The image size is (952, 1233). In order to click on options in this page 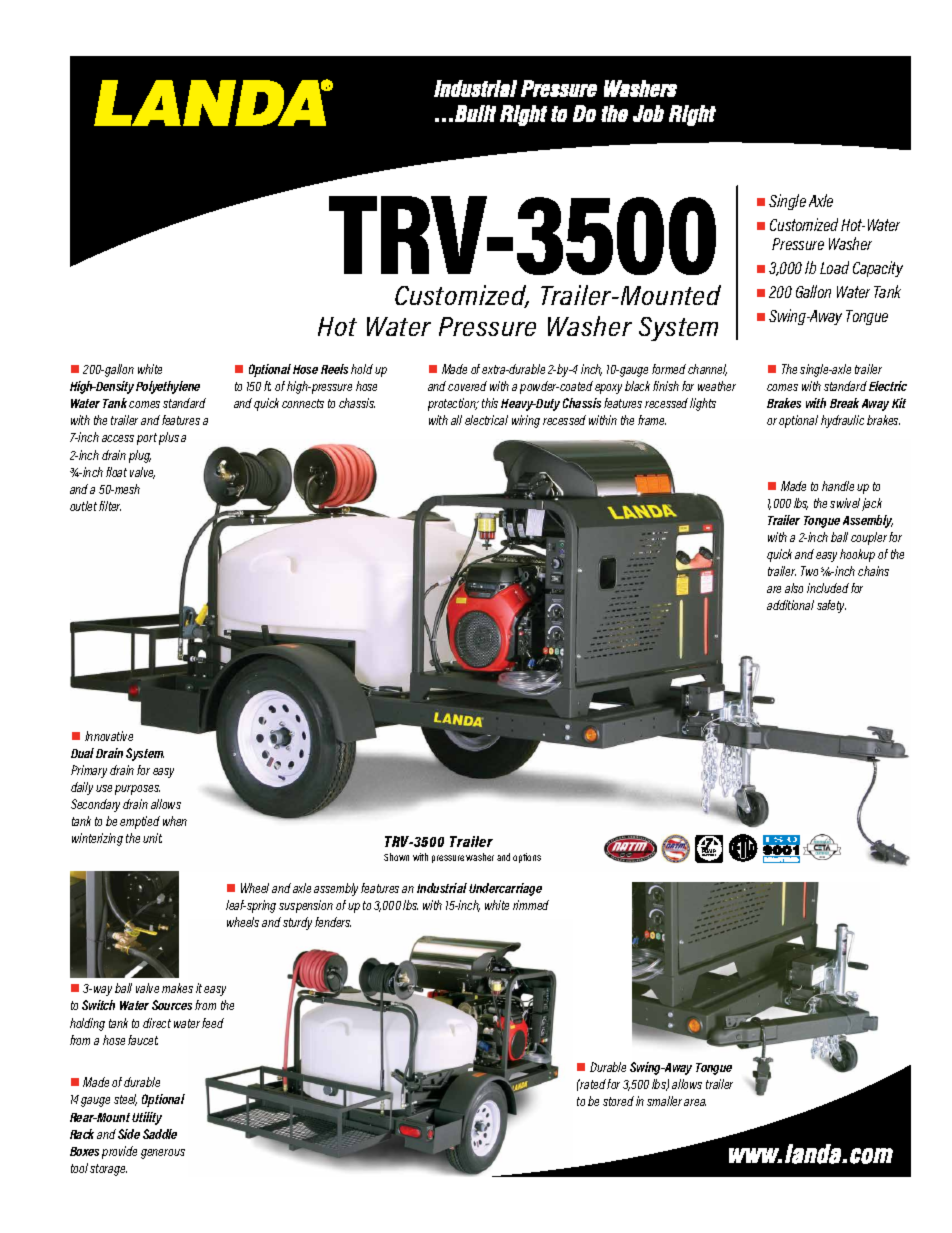, I will do `click(527, 858)`.
